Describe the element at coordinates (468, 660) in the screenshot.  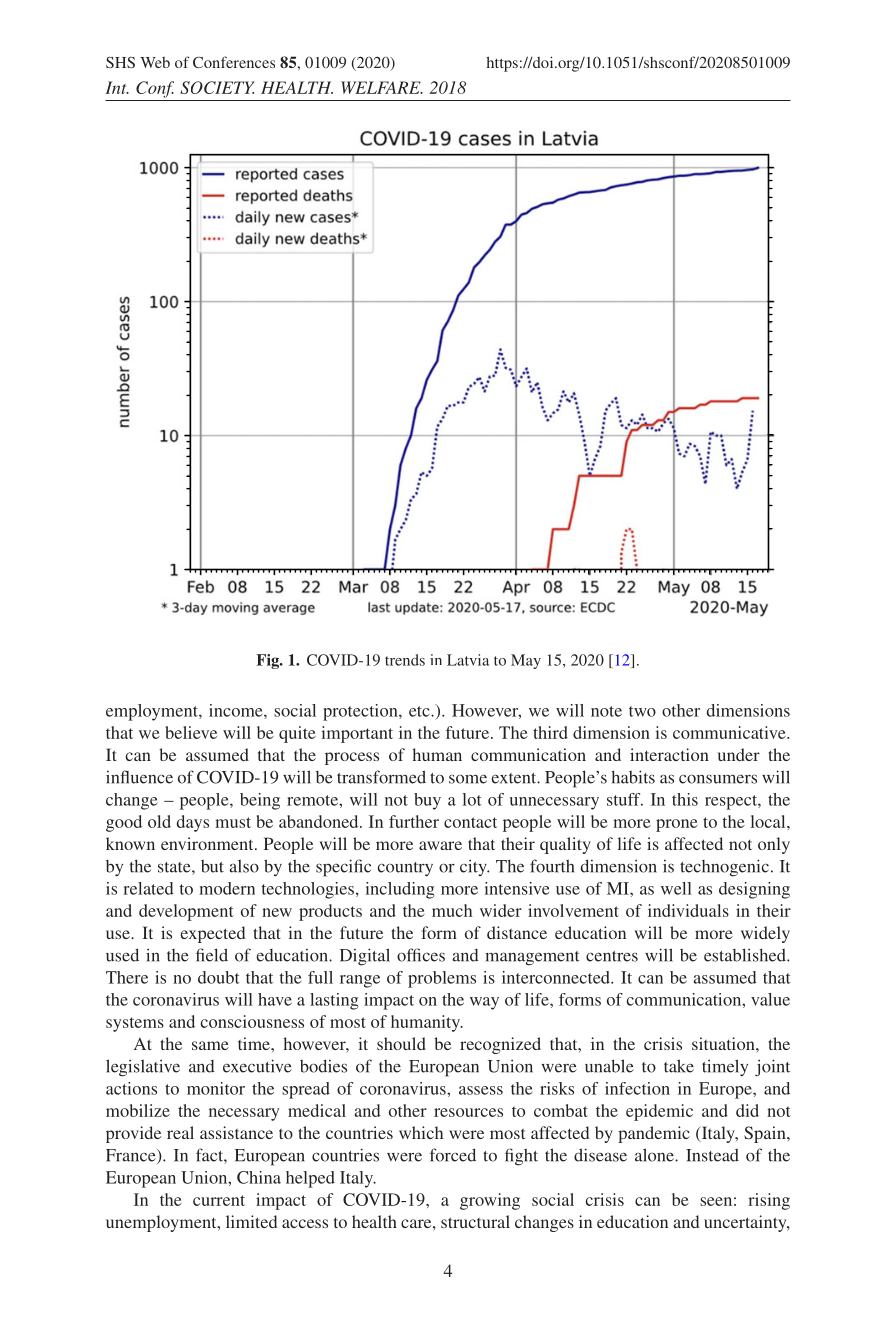
I see `Latvia` at that location.
